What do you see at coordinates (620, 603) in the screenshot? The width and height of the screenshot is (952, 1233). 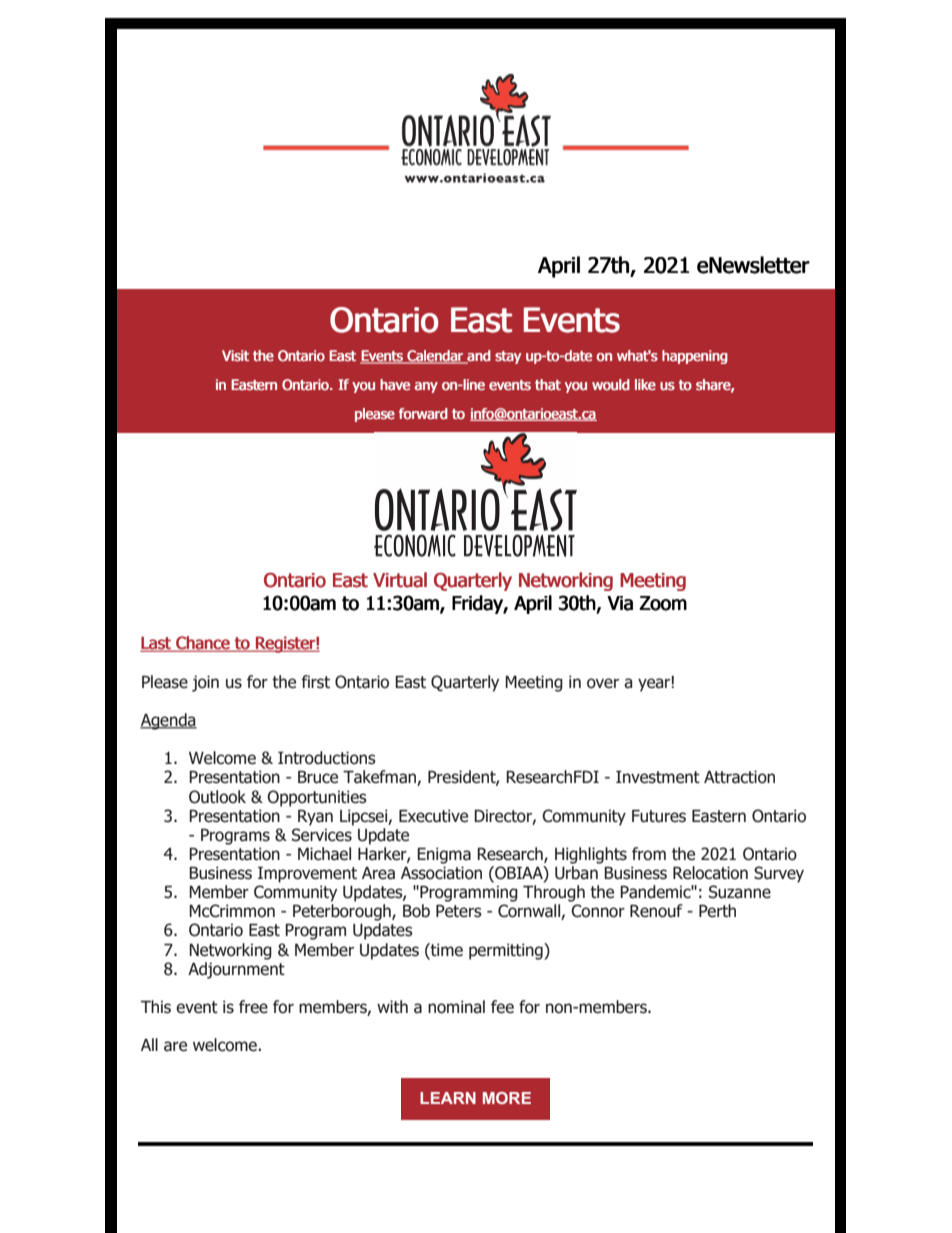 I see `Via` at bounding box center [620, 603].
